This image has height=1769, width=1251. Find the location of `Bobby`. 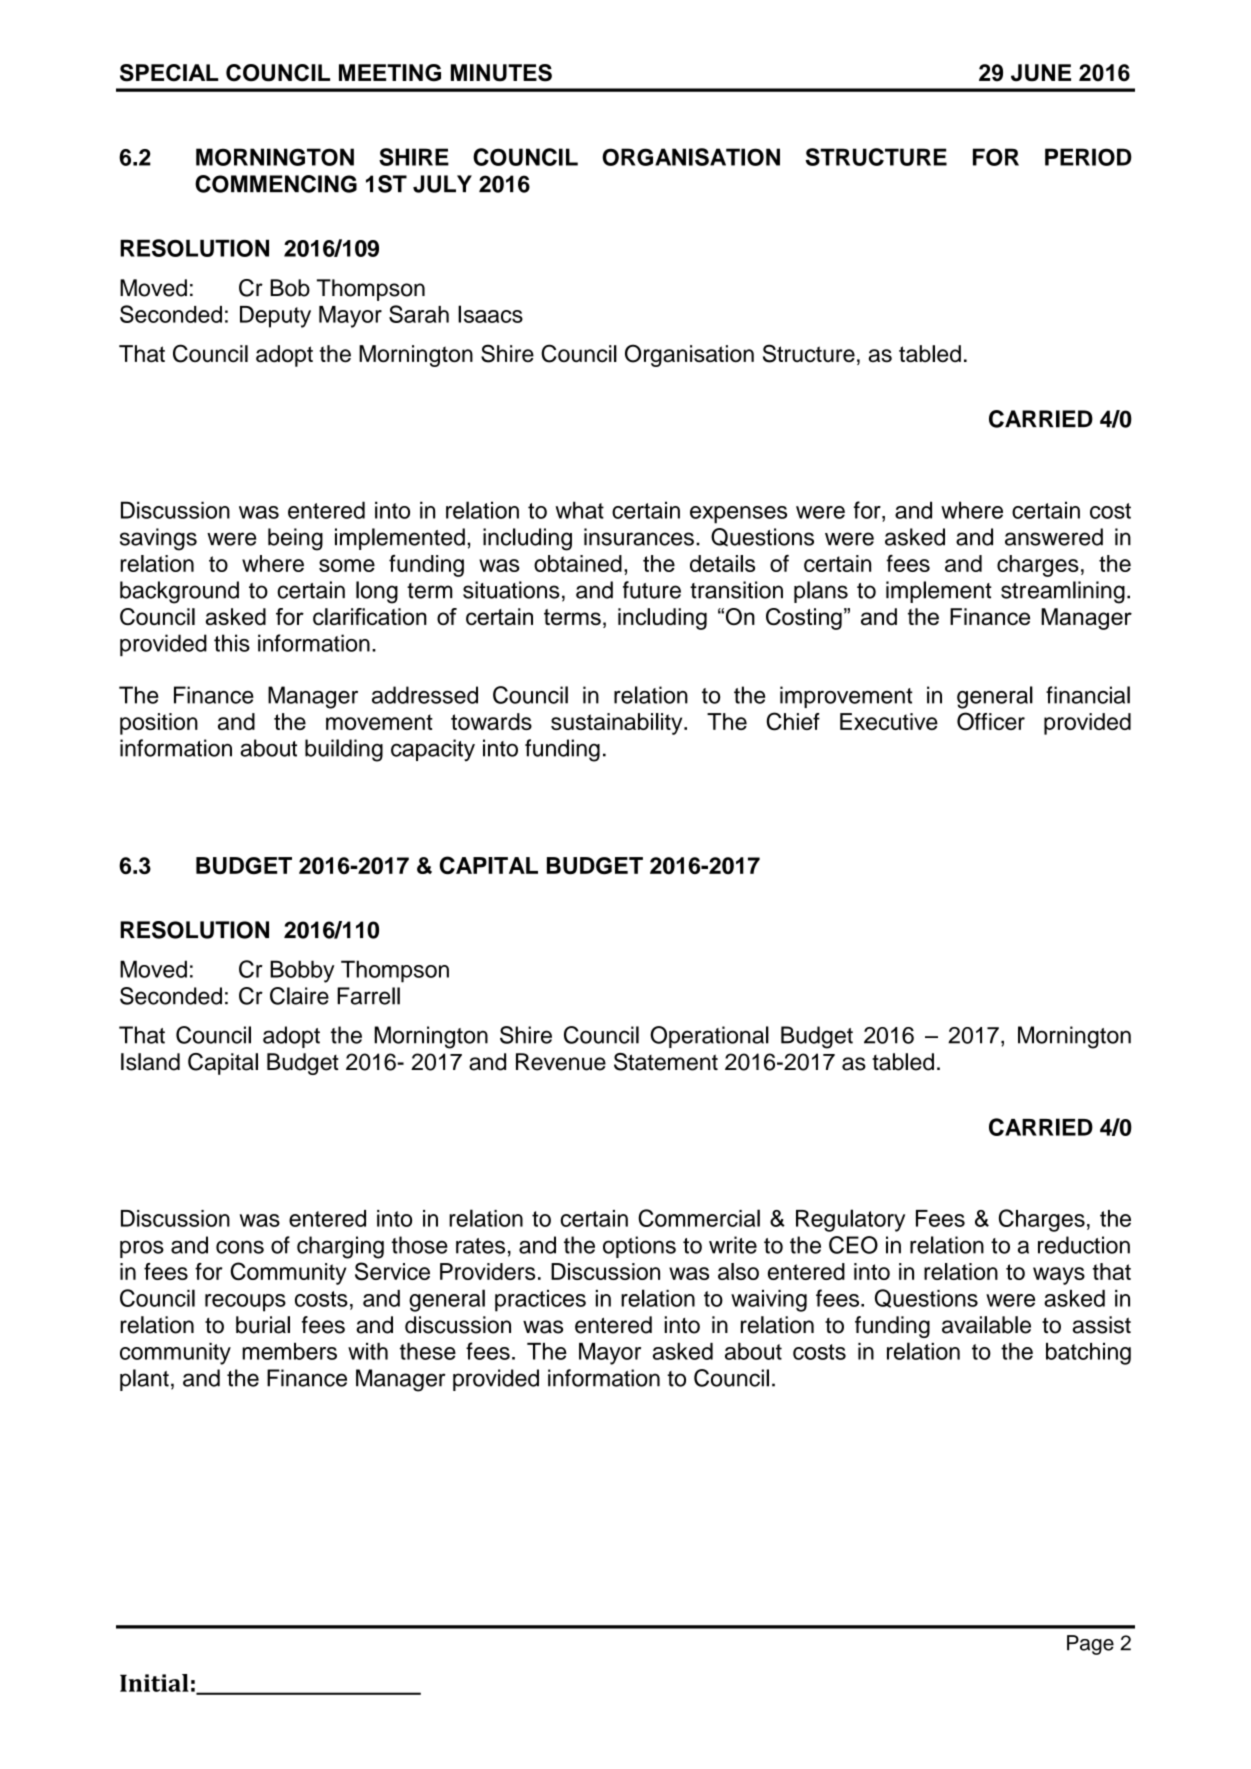

Bobby is located at coordinates (302, 971).
